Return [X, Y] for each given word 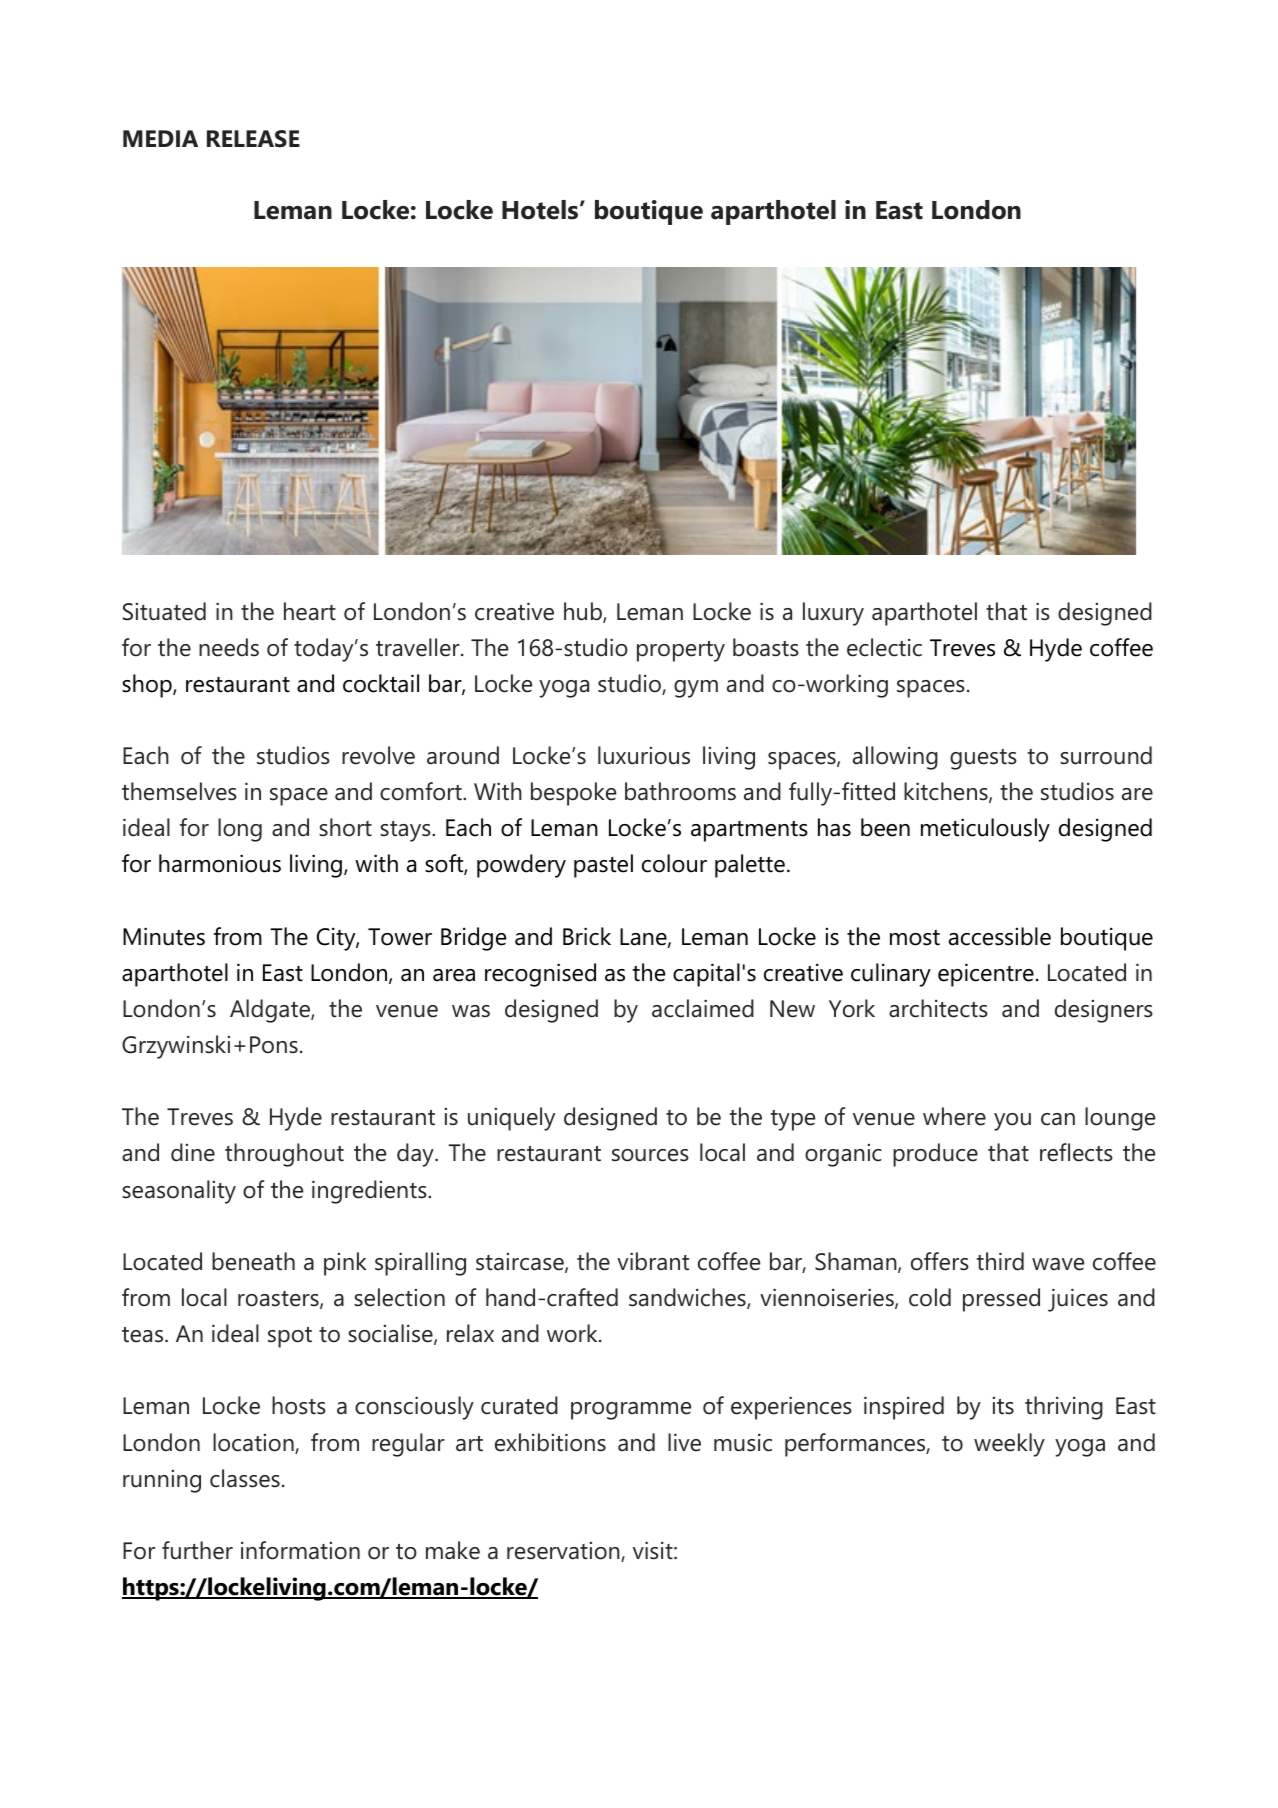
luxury [833, 614]
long [240, 830]
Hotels [540, 210]
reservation [564, 1552]
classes [245, 1478]
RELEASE [253, 139]
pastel [603, 866]
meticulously [985, 830]
